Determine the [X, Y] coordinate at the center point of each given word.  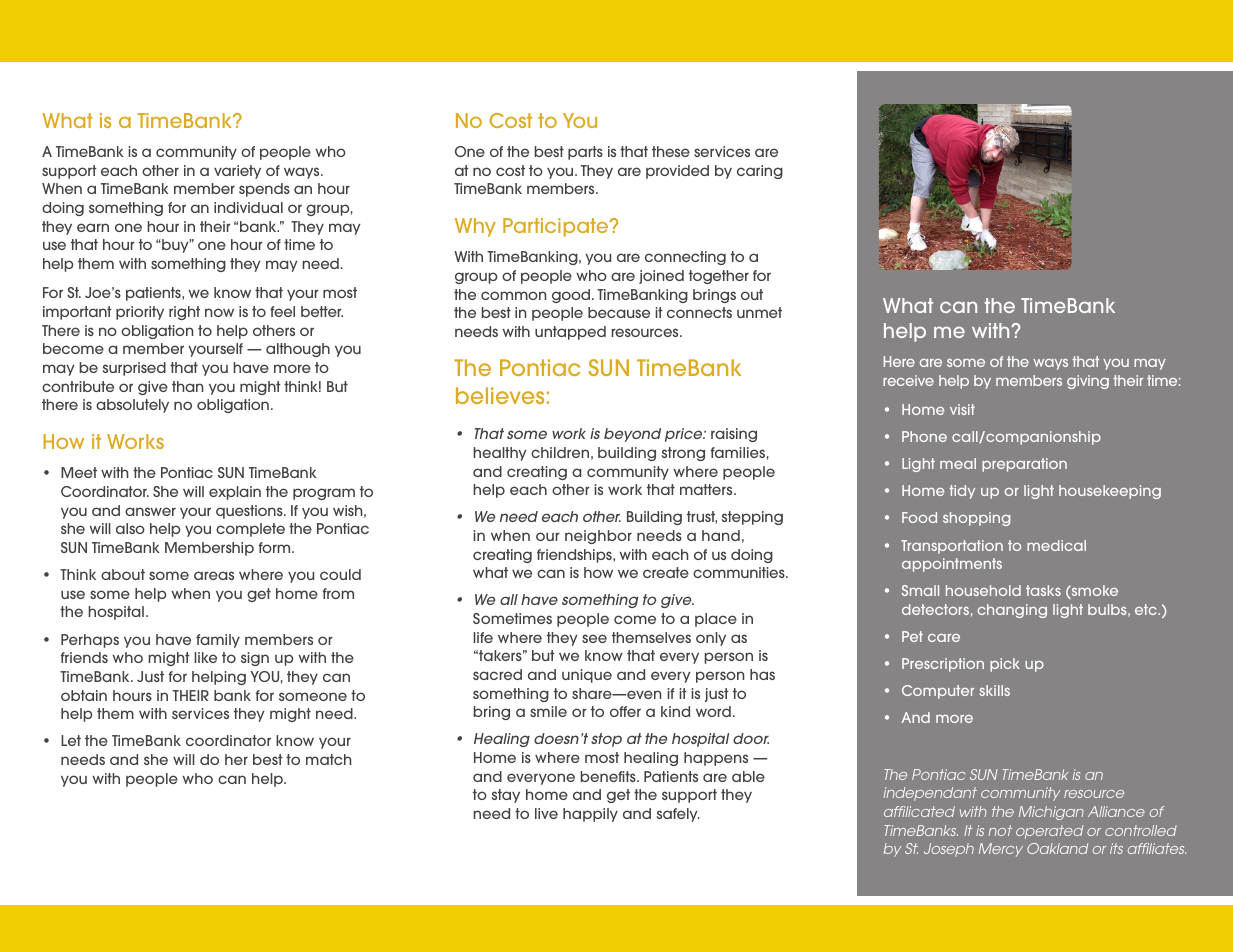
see [594, 638]
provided [677, 172]
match [328, 759]
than [187, 386]
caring [760, 172]
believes [500, 395]
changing [1012, 611]
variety [237, 172]
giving [1088, 382]
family [218, 641]
